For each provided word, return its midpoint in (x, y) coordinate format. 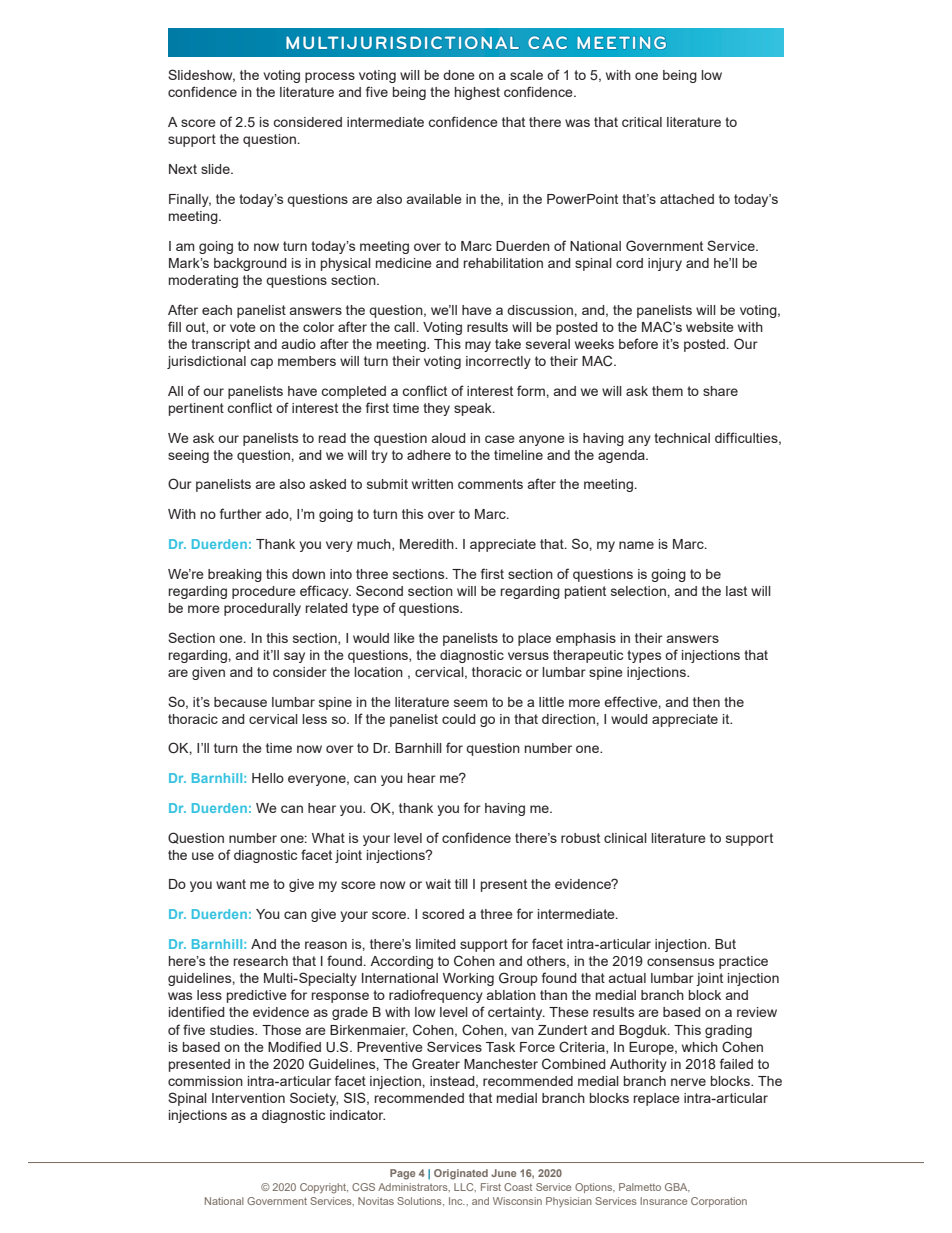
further (241, 513)
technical (682, 438)
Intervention (248, 1098)
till (461, 884)
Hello (268, 778)
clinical (625, 838)
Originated (461, 1174)
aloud (449, 438)
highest (477, 93)
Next (183, 169)
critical (642, 122)
